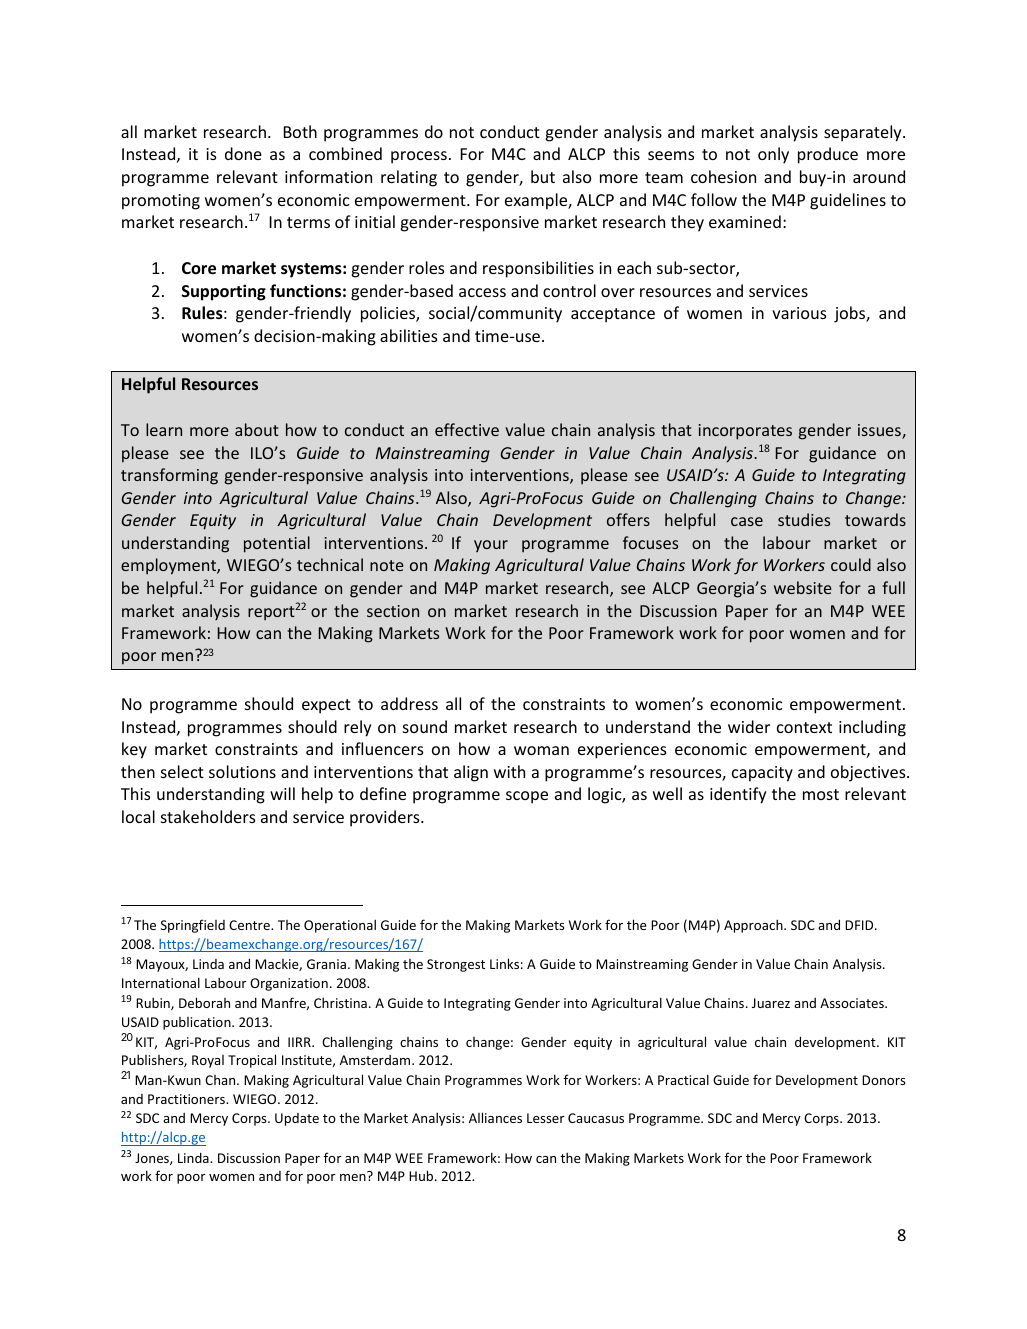 This image has width=1027, height=1329. Describe the element at coordinates (482, 292) in the image. I see `access` at that location.
